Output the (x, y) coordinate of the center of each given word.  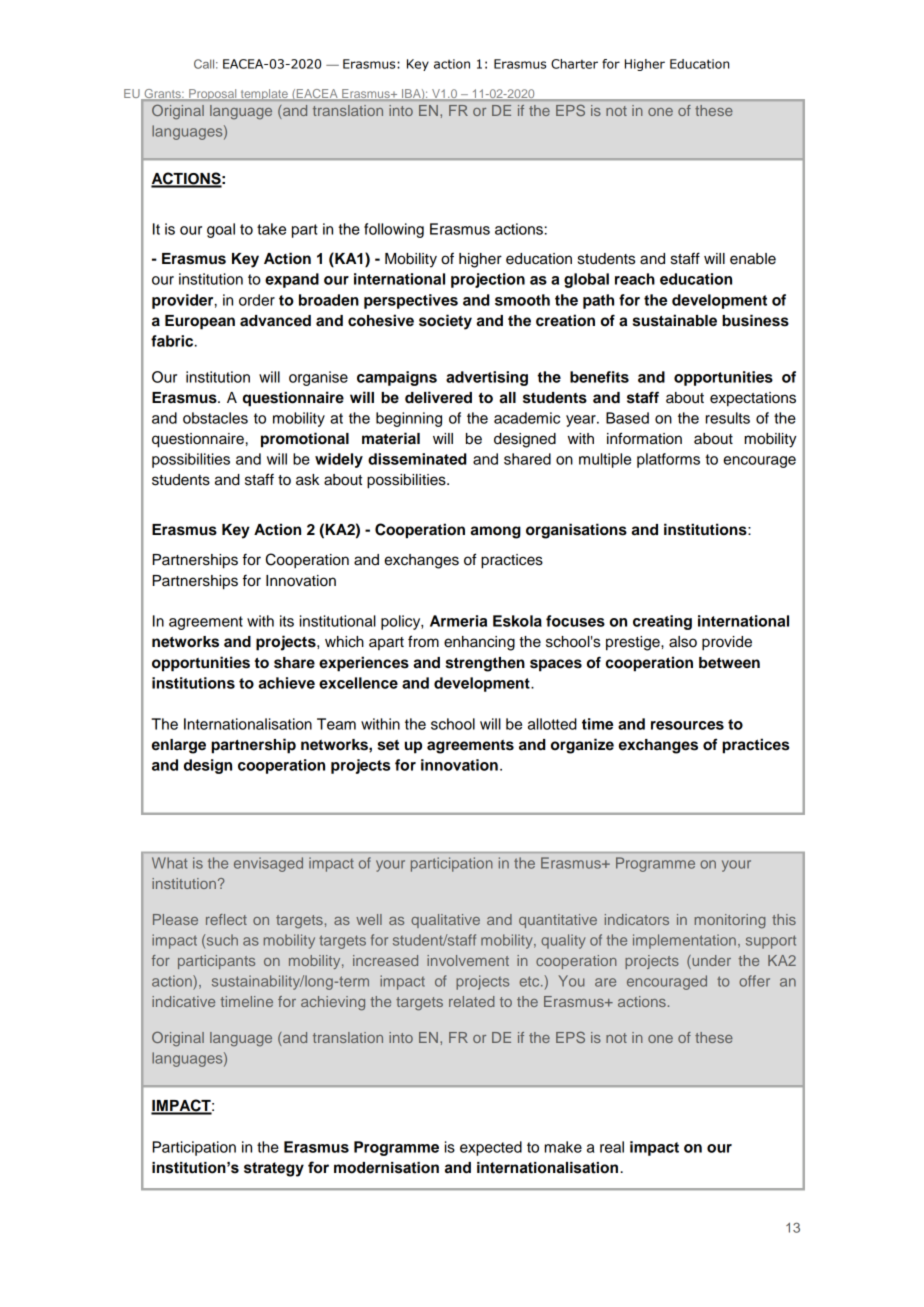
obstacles (215, 418)
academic (527, 418)
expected (491, 1148)
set (388, 745)
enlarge (179, 746)
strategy (274, 1169)
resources (687, 725)
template (264, 95)
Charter (574, 64)
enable (753, 259)
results (728, 418)
